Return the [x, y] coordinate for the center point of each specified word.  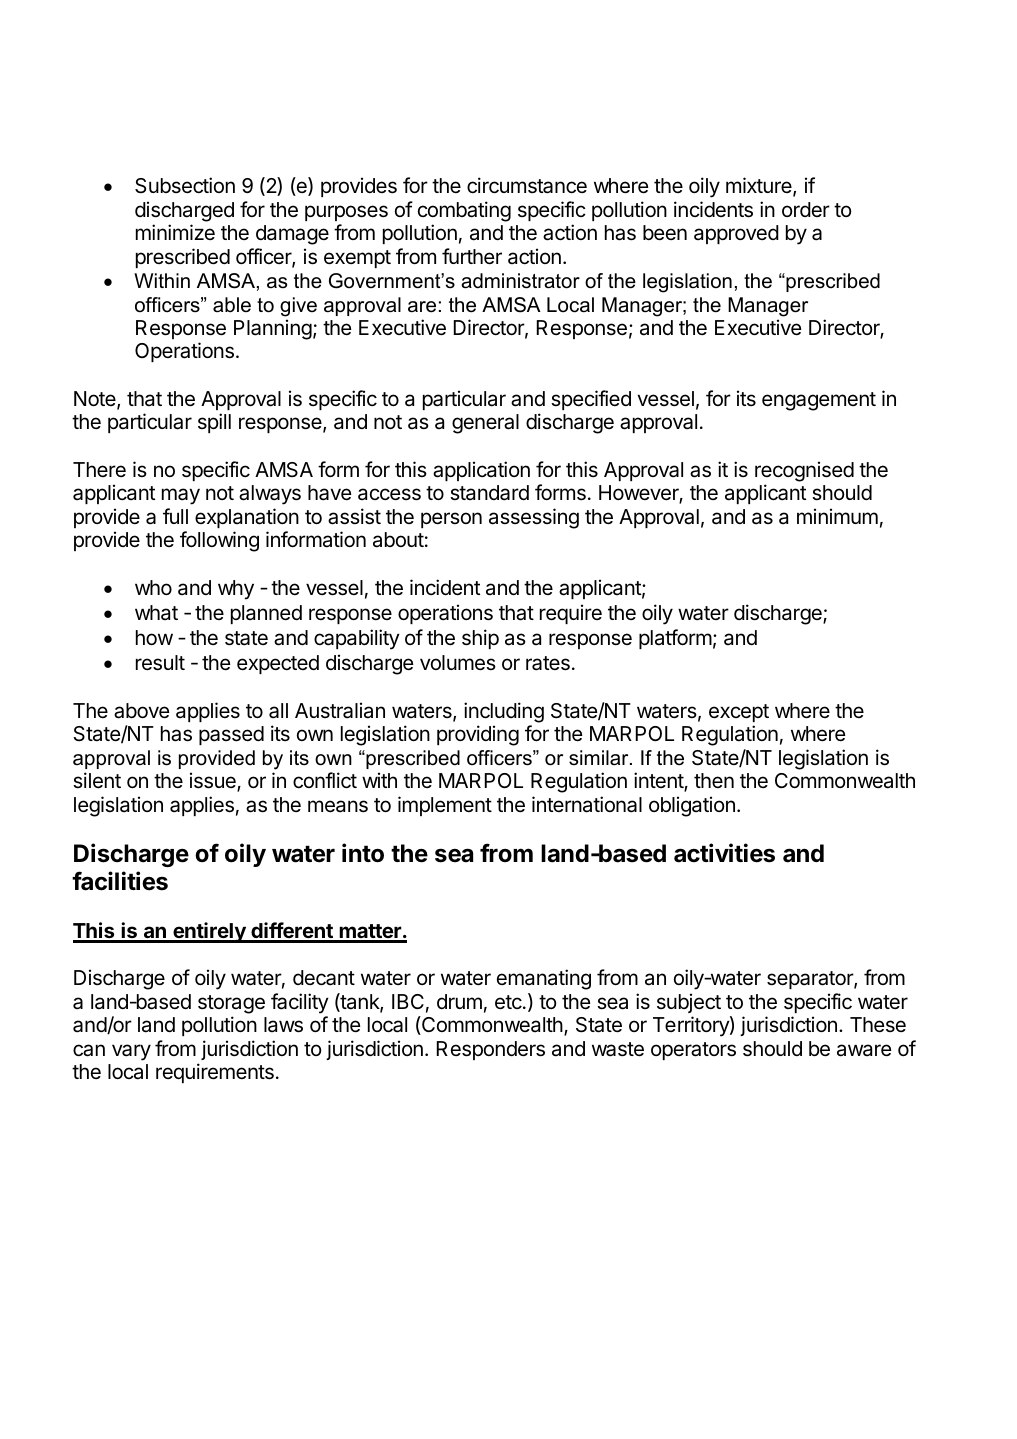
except [739, 713]
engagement [819, 401]
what [156, 612]
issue [214, 782]
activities [724, 853]
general [485, 424]
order [806, 209]
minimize [175, 232]
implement [445, 806]
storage [231, 1004]
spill [214, 423]
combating [464, 211]
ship [480, 639]
